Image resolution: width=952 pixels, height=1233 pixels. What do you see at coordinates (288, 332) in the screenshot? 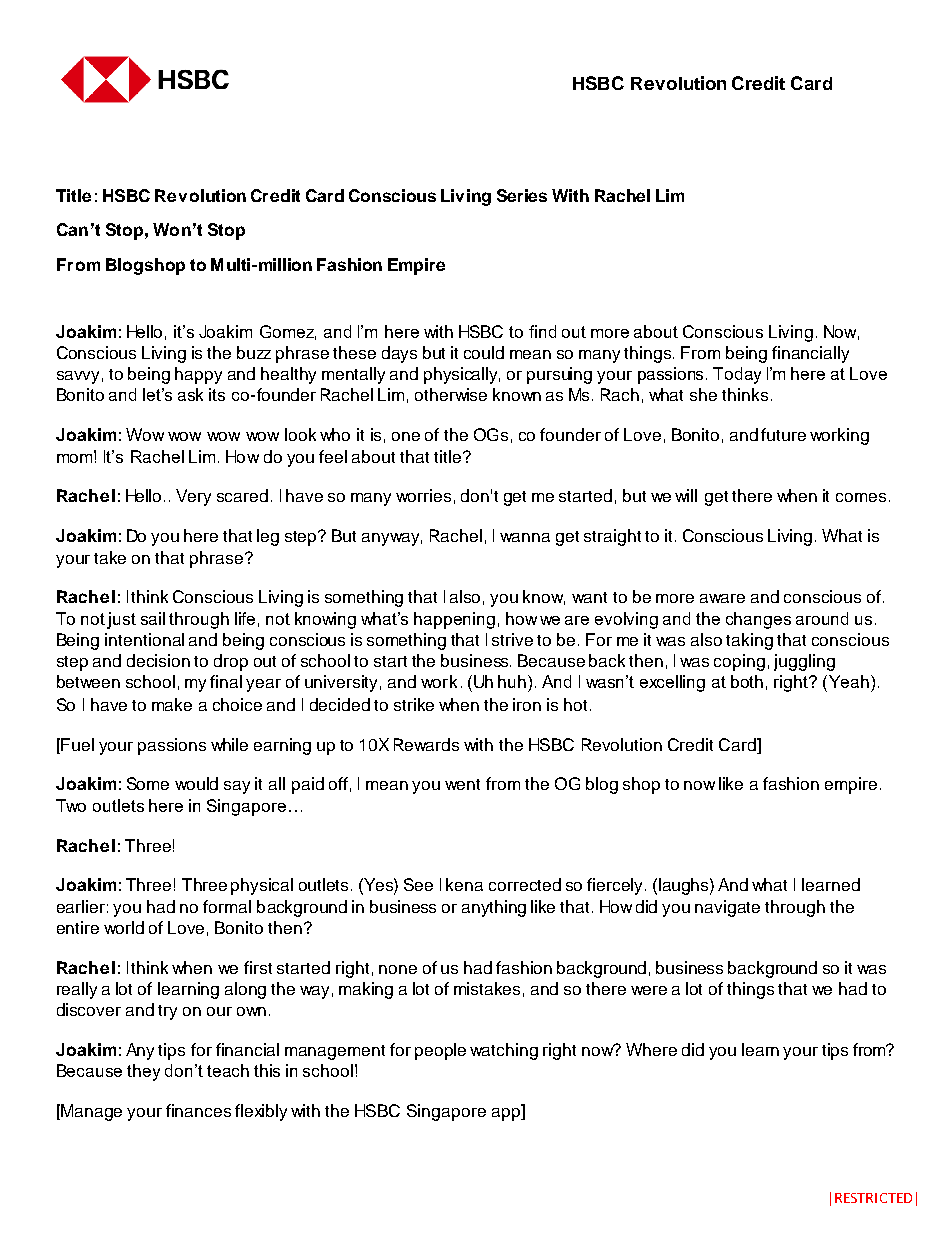
I see `Gomez` at bounding box center [288, 332].
